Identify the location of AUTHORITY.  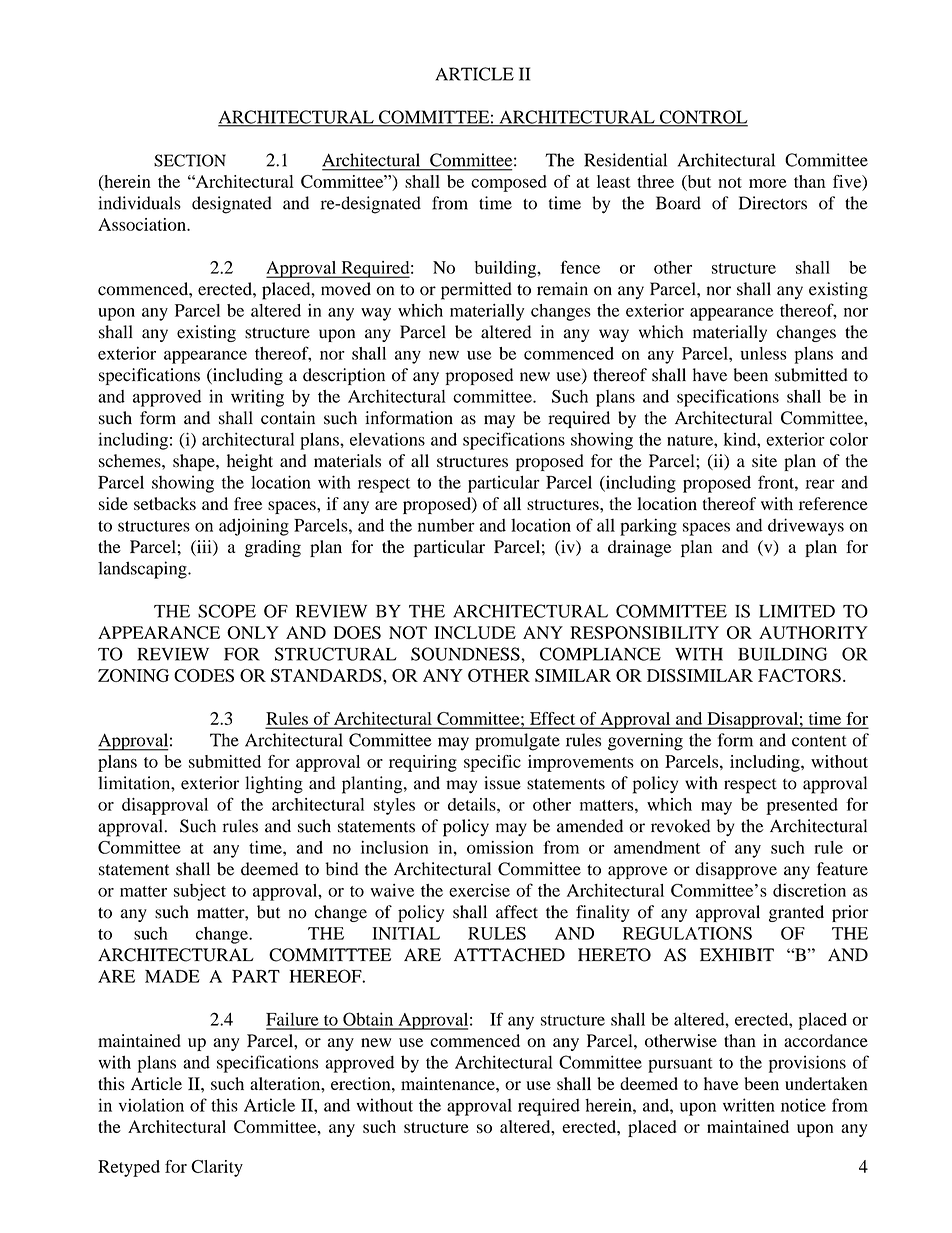
(813, 632).
